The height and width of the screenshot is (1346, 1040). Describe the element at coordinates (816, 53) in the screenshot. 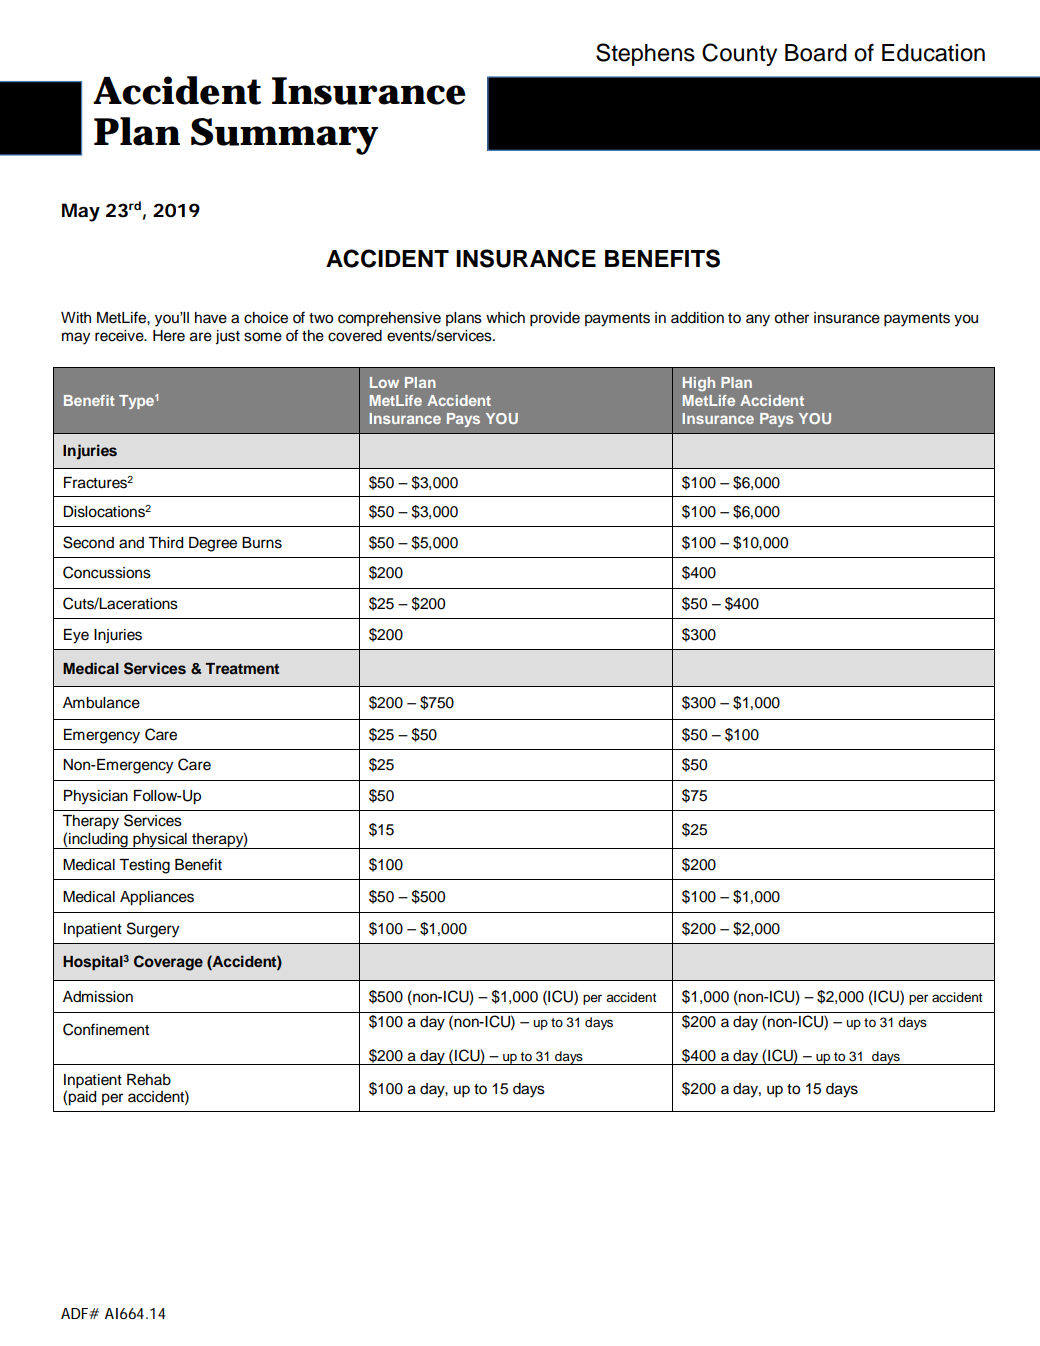

I see `Board` at that location.
